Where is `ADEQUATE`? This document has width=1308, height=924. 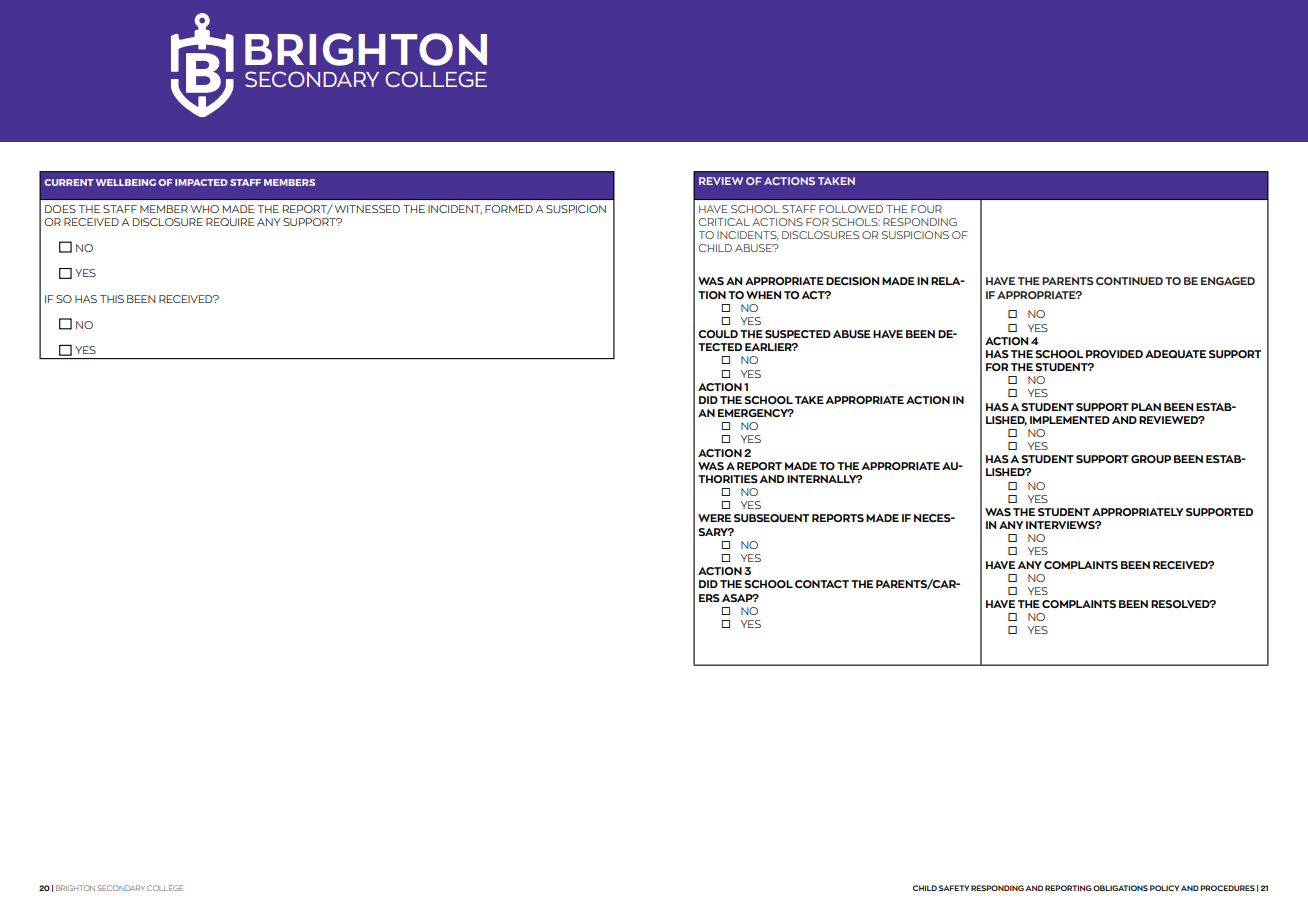
ADEQUATE is located at coordinates (1175, 354).
